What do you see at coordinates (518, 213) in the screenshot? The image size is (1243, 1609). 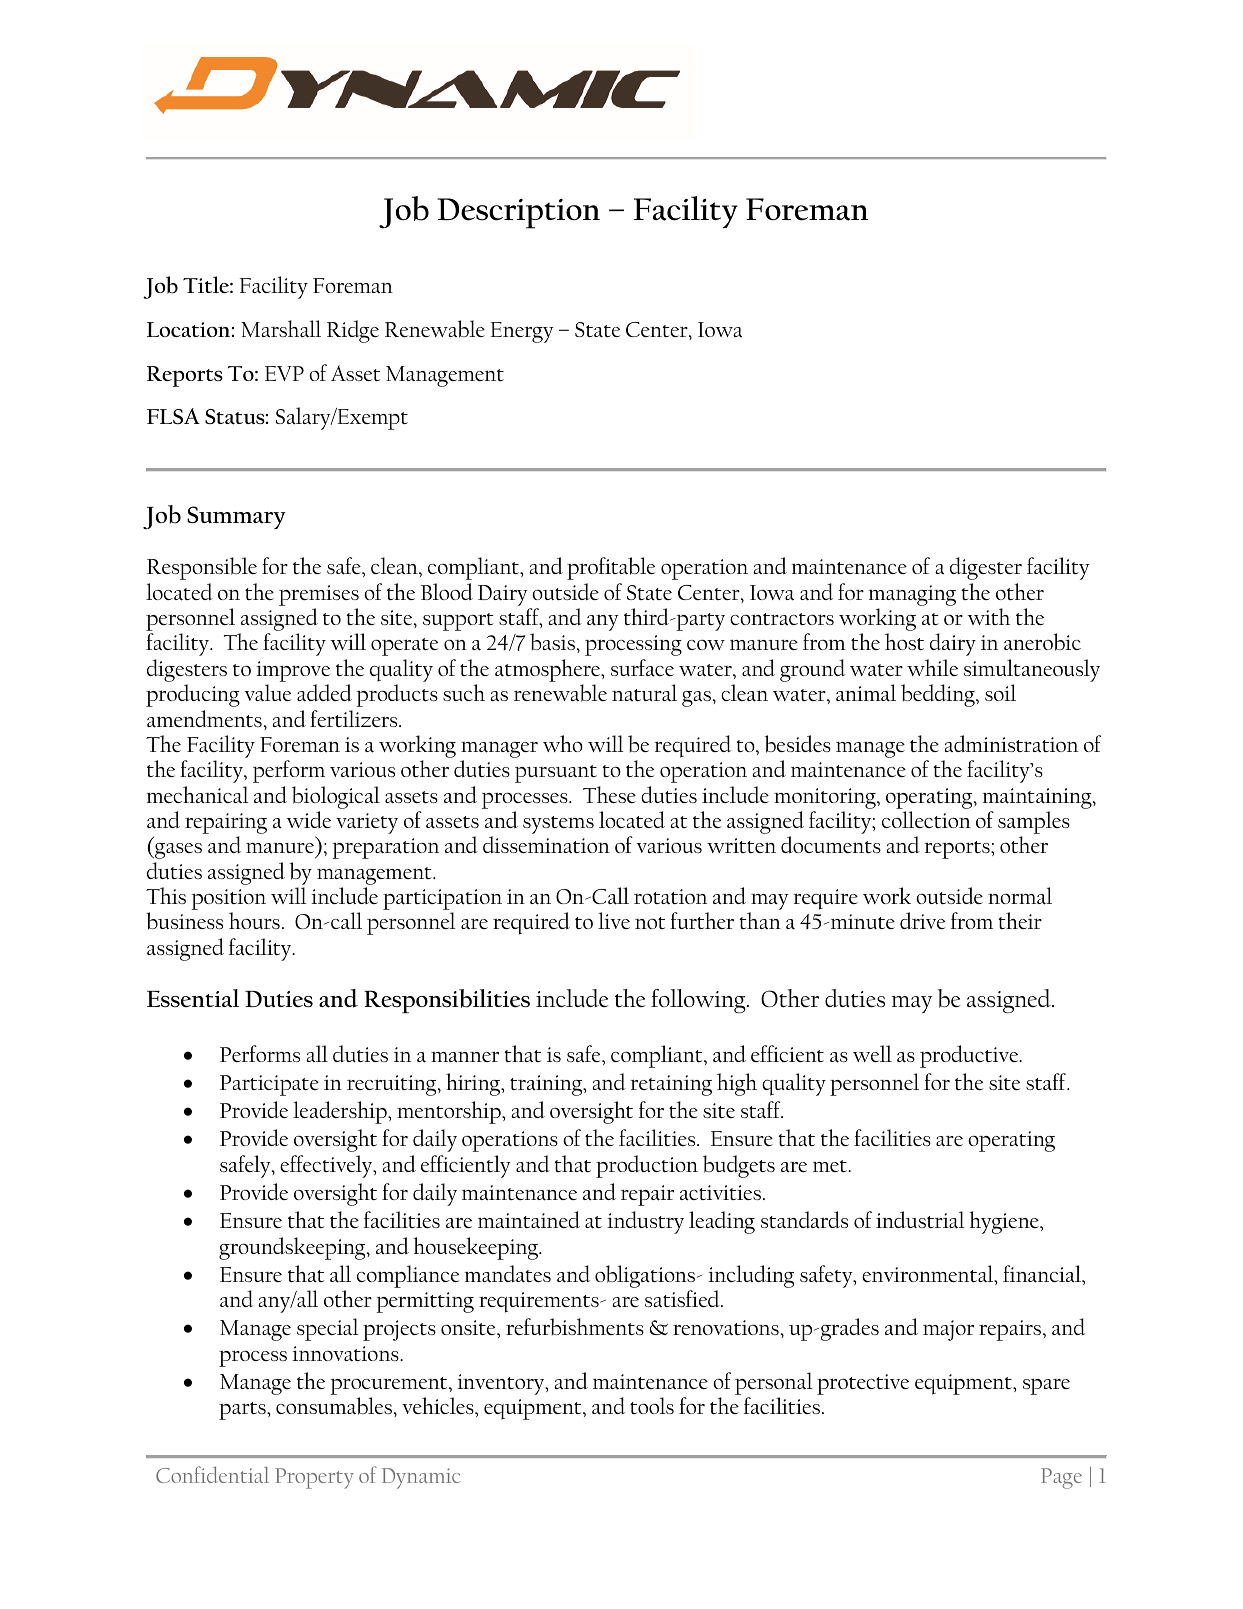 I see `Description` at bounding box center [518, 213].
